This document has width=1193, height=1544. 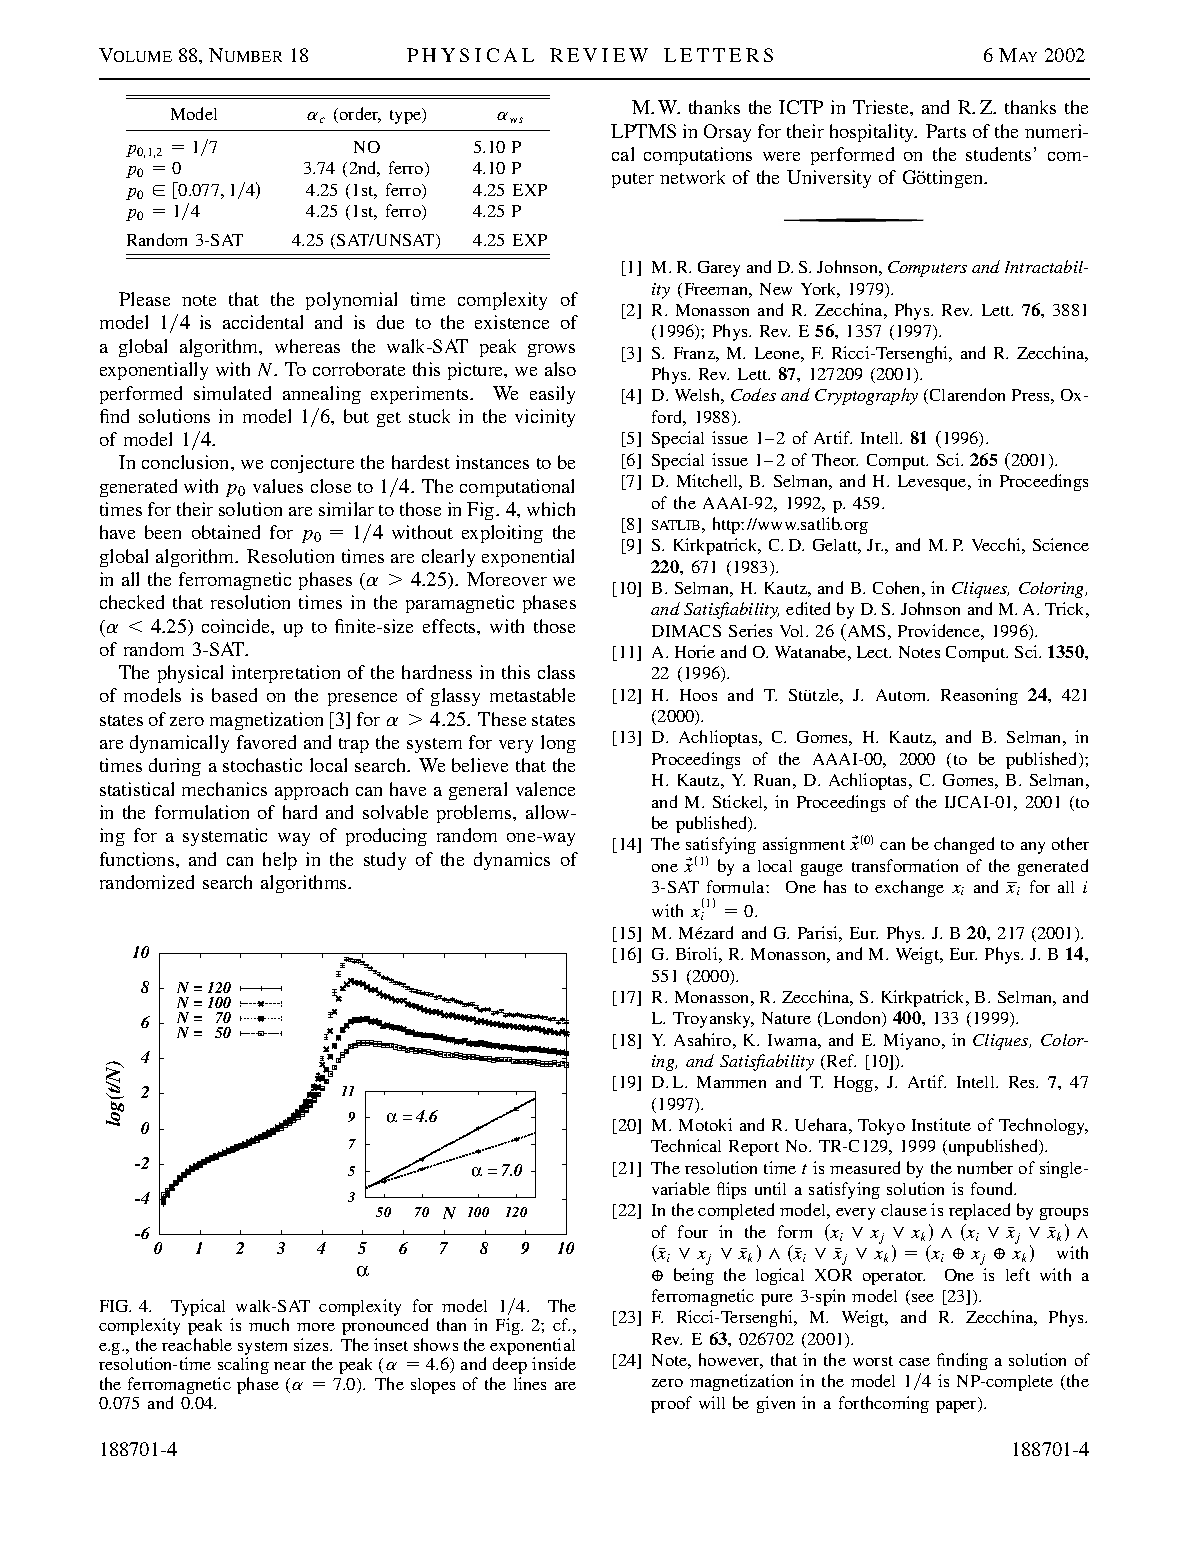 I want to click on order, so click(x=360, y=115).
